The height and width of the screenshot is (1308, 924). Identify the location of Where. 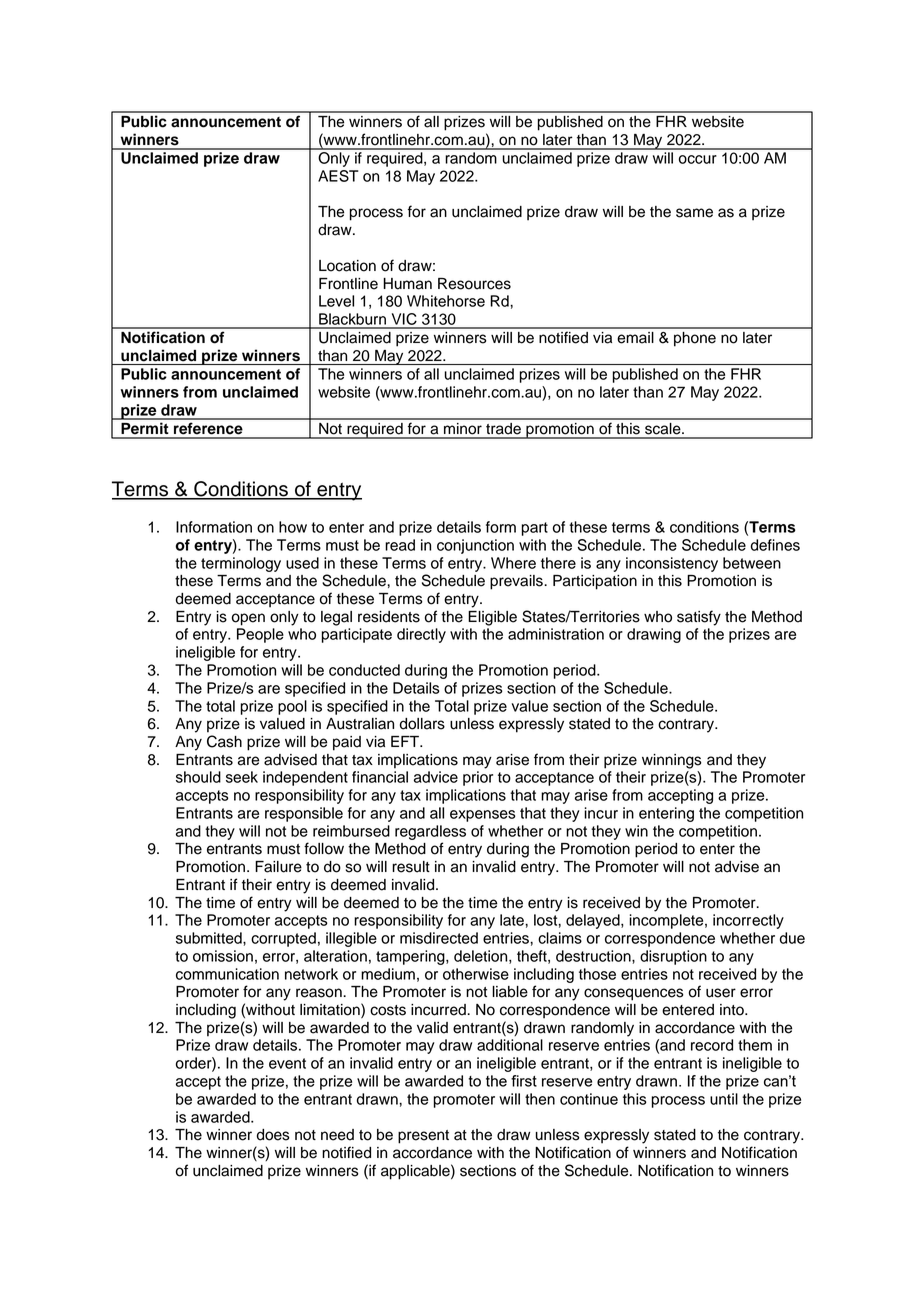
(513, 563).
